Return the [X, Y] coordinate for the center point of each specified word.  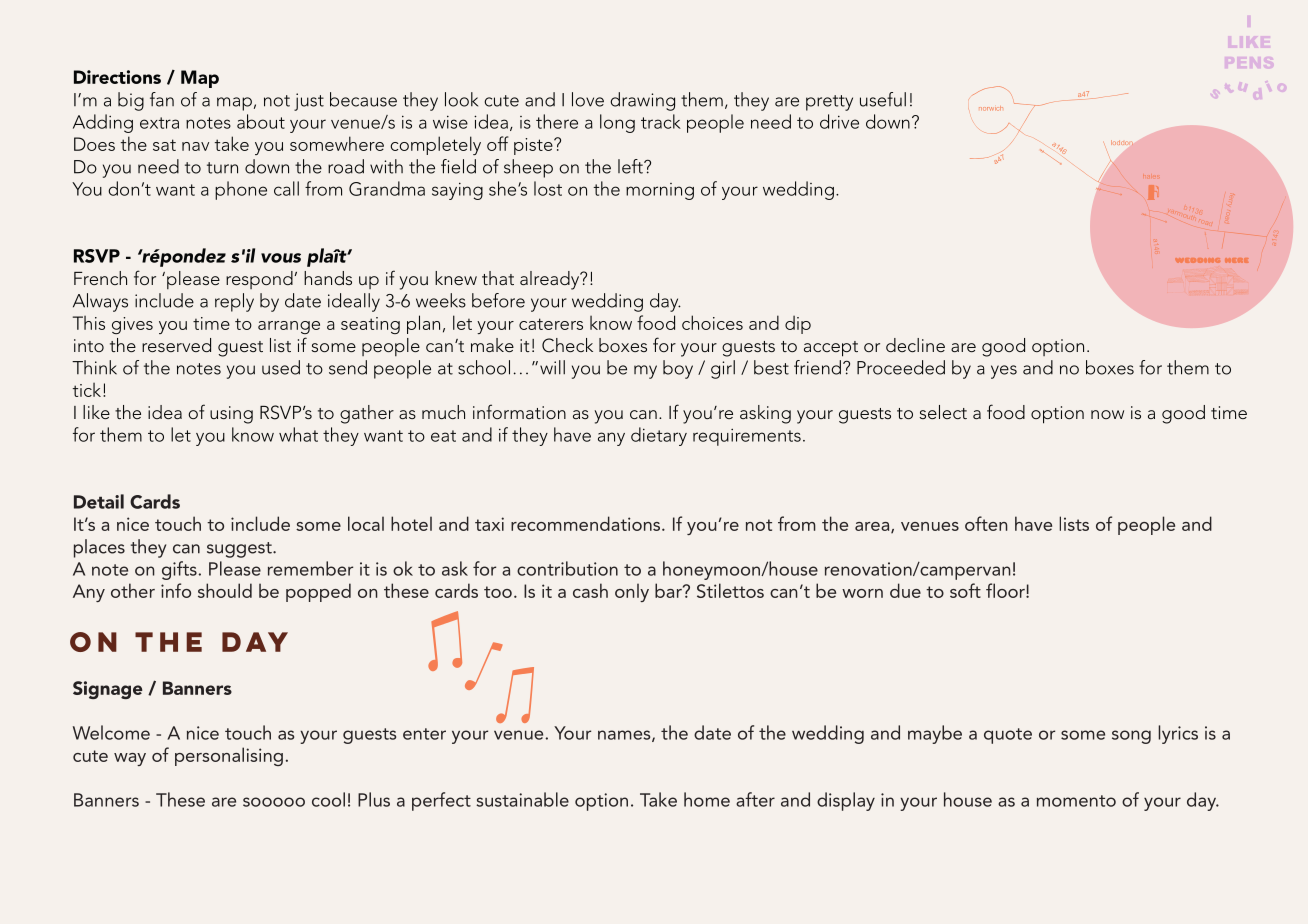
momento [1076, 801]
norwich [991, 108]
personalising [229, 756]
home [707, 799]
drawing [642, 101]
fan [162, 99]
